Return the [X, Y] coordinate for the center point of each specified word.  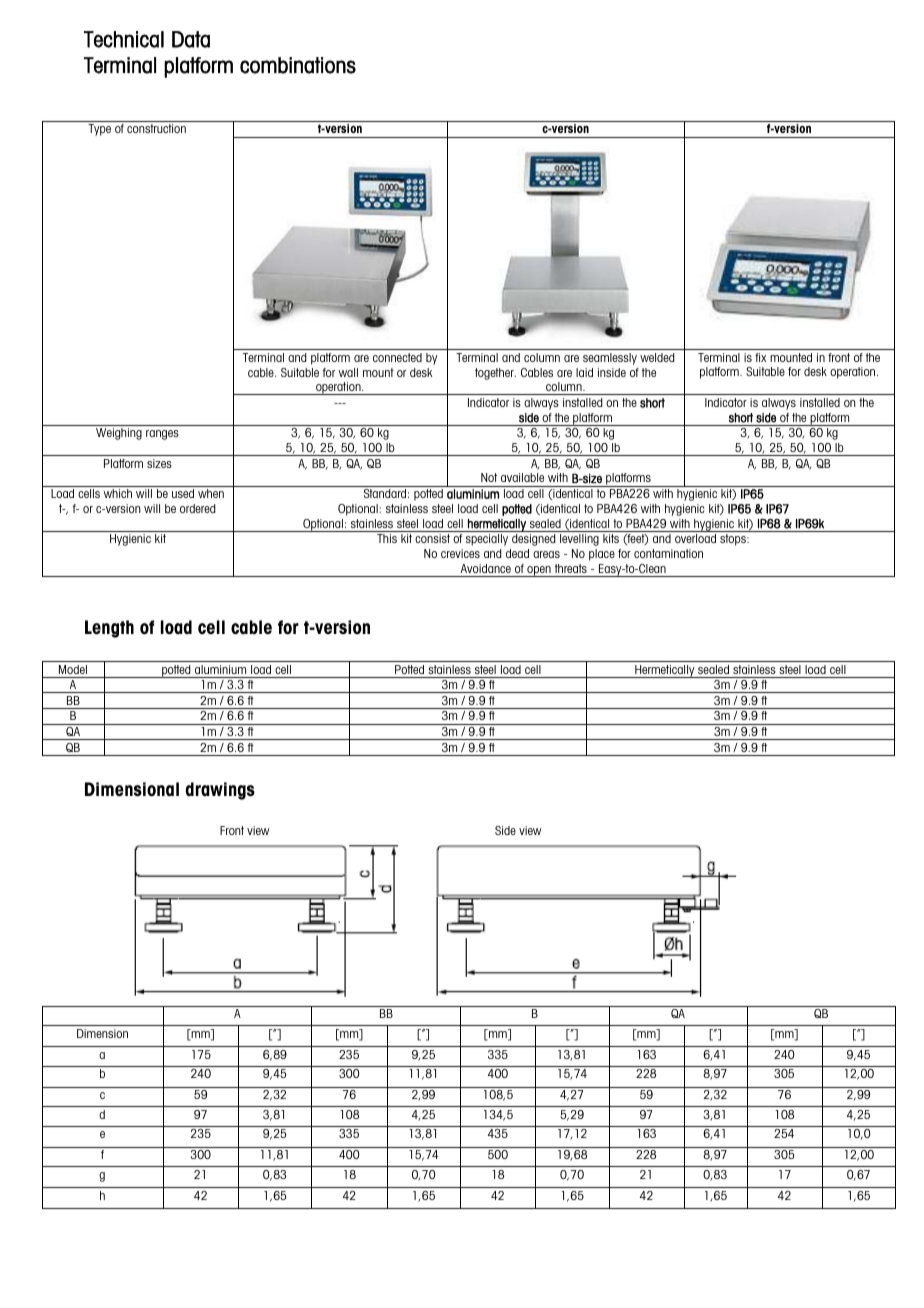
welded [657, 357]
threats [571, 568]
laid [584, 372]
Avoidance [486, 568]
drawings [220, 791]
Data [191, 39]
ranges [162, 435]
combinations [298, 65]
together [495, 374]
